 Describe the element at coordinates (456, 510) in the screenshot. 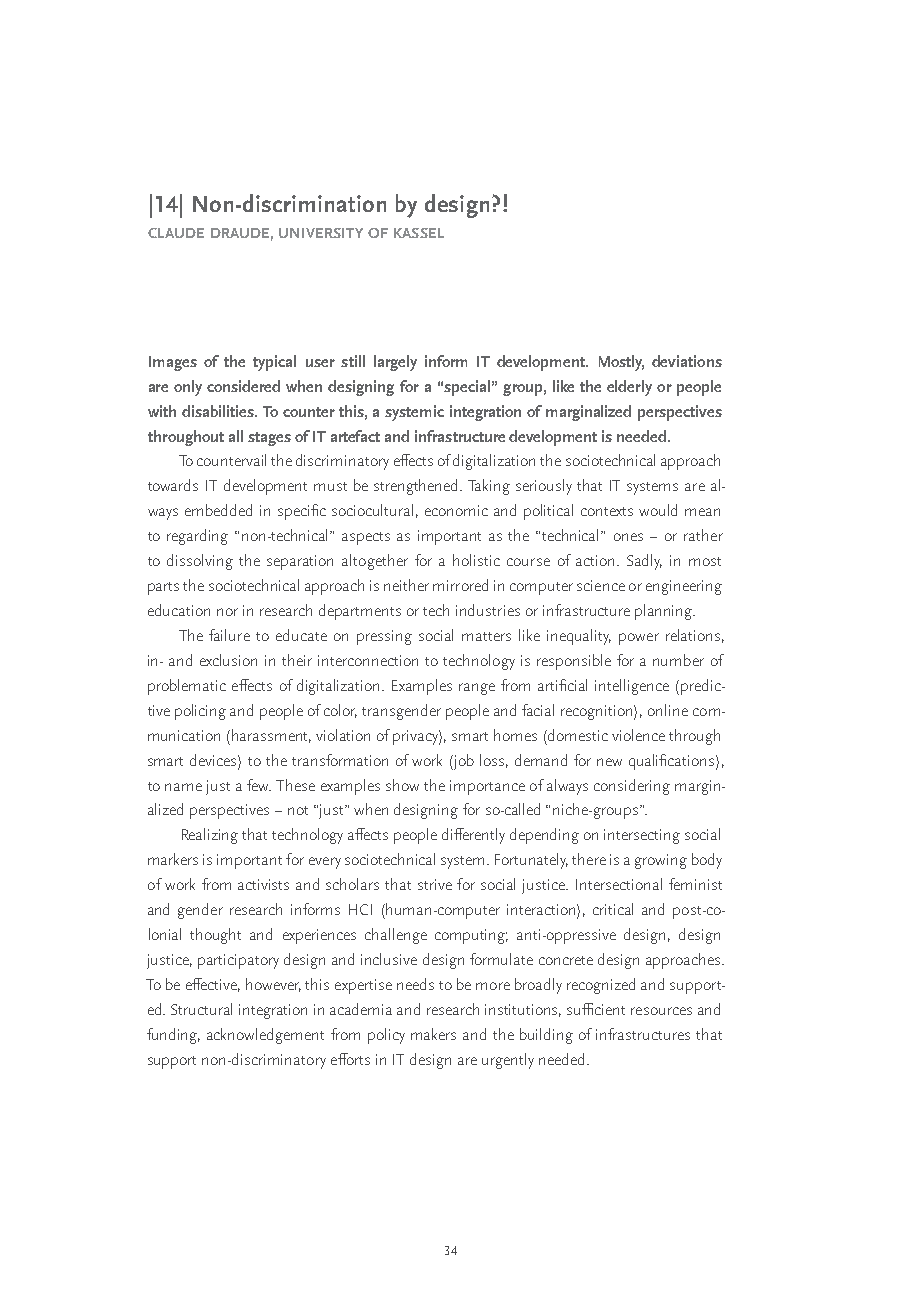

I see `economic` at that location.
